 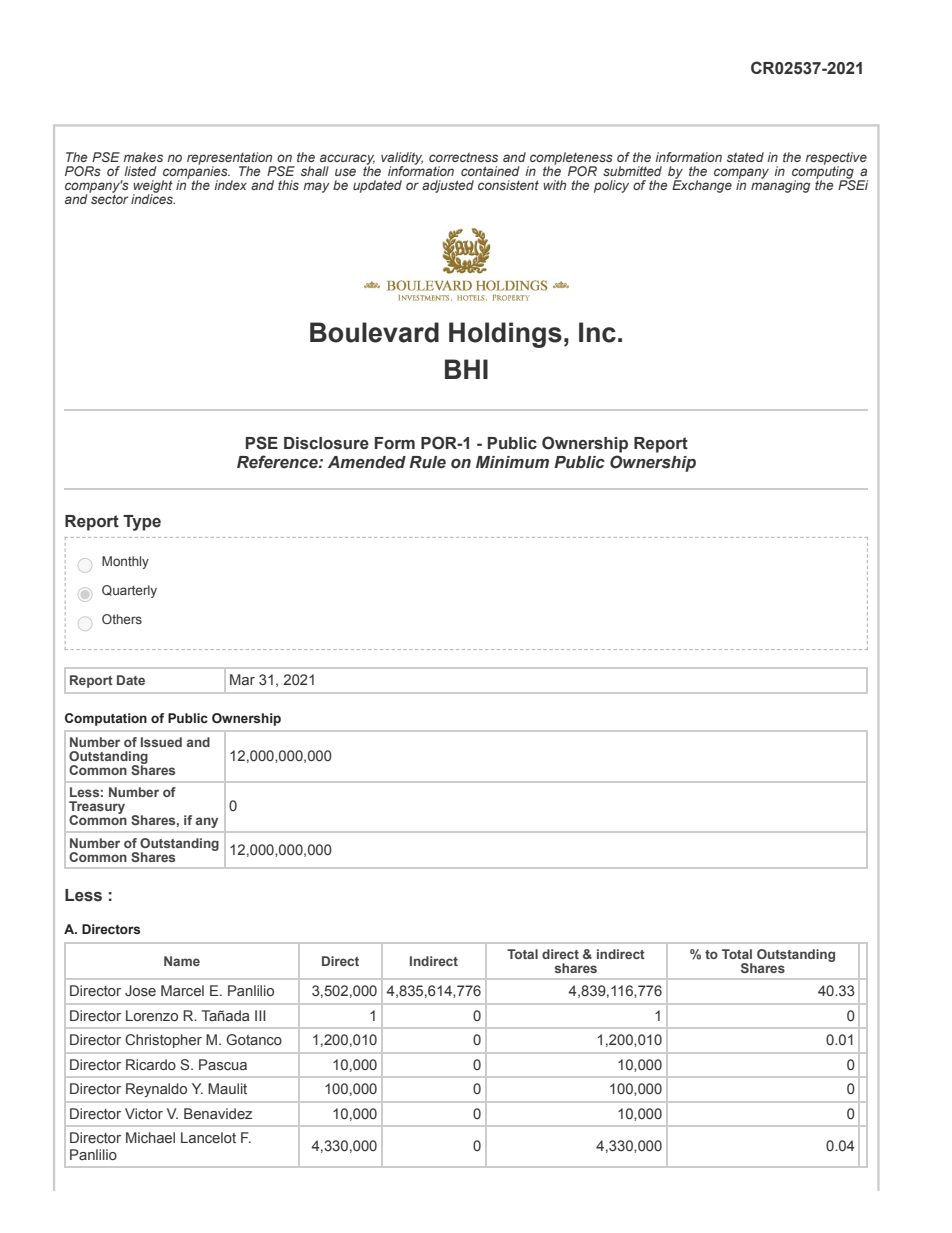 What do you see at coordinates (448, 186) in the screenshot?
I see `adjusted` at bounding box center [448, 186].
